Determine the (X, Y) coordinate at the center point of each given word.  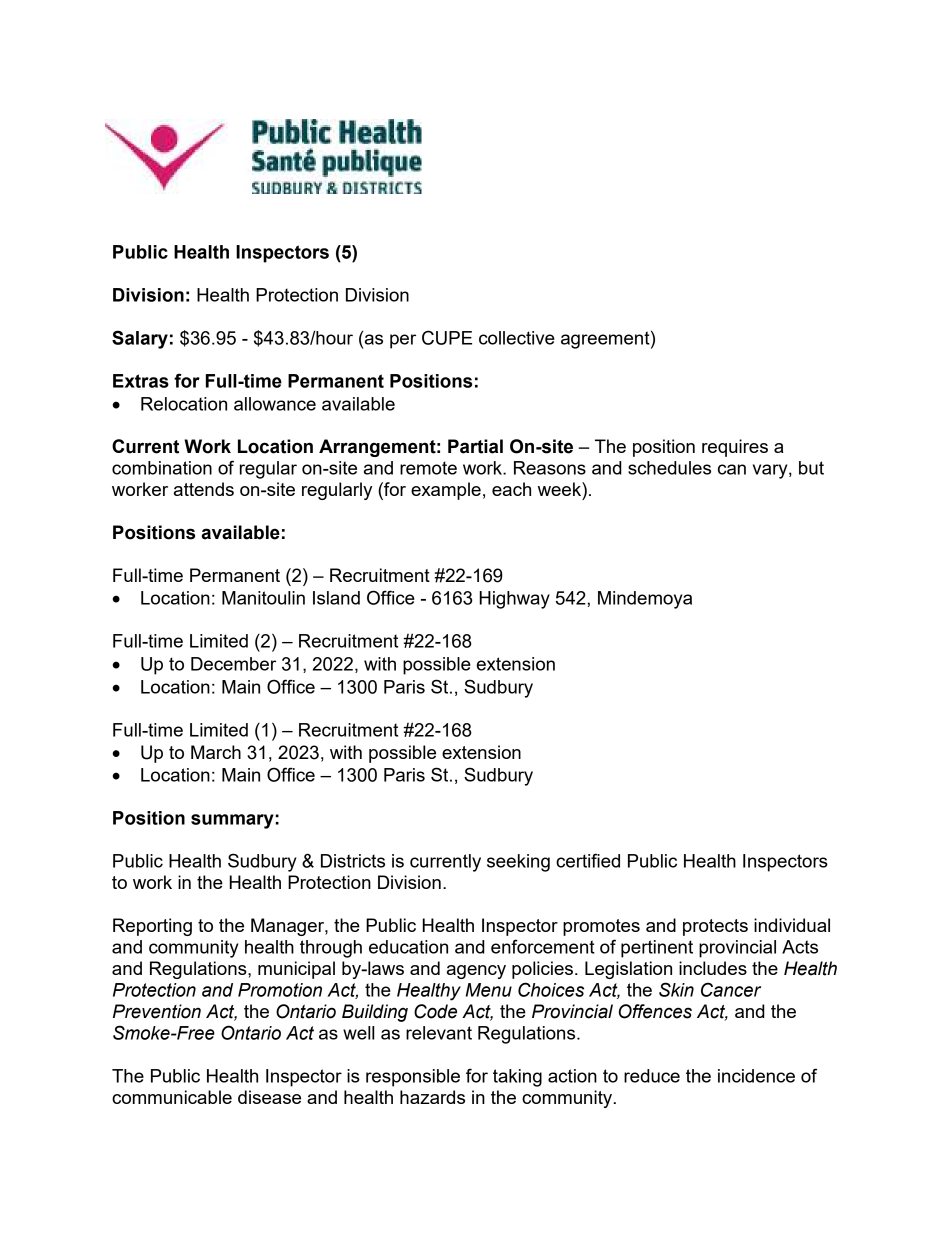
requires (735, 448)
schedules (669, 468)
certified (588, 860)
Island (336, 598)
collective (517, 338)
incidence (756, 1076)
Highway (514, 600)
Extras (141, 381)
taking (517, 1078)
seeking (518, 863)
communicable (172, 1097)
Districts (353, 861)
